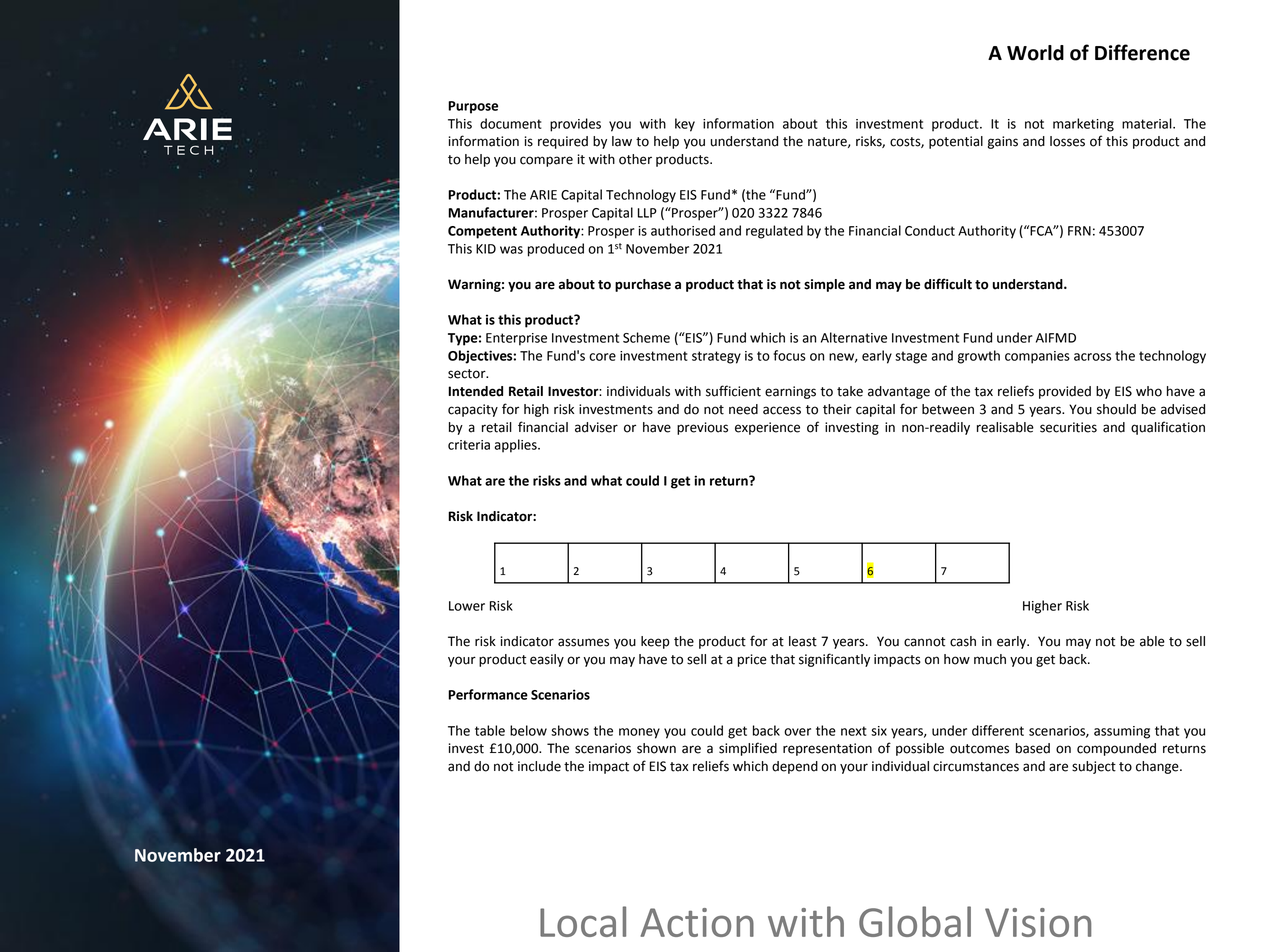 The width and height of the page is (1270, 952). What do you see at coordinates (583, 642) in the page?
I see `assumes` at bounding box center [583, 642].
